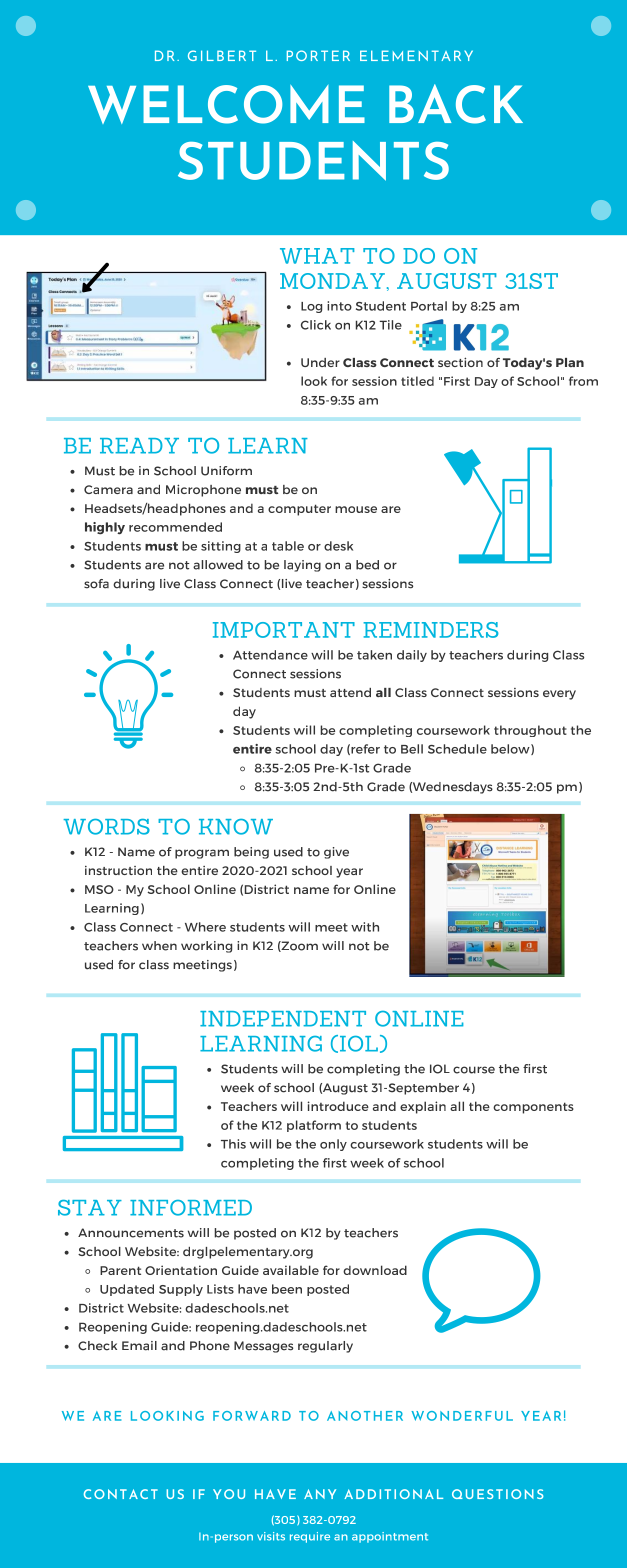 The image size is (627, 1568). What do you see at coordinates (226, 104) in the image?
I see `WELCOME` at bounding box center [226, 104].
